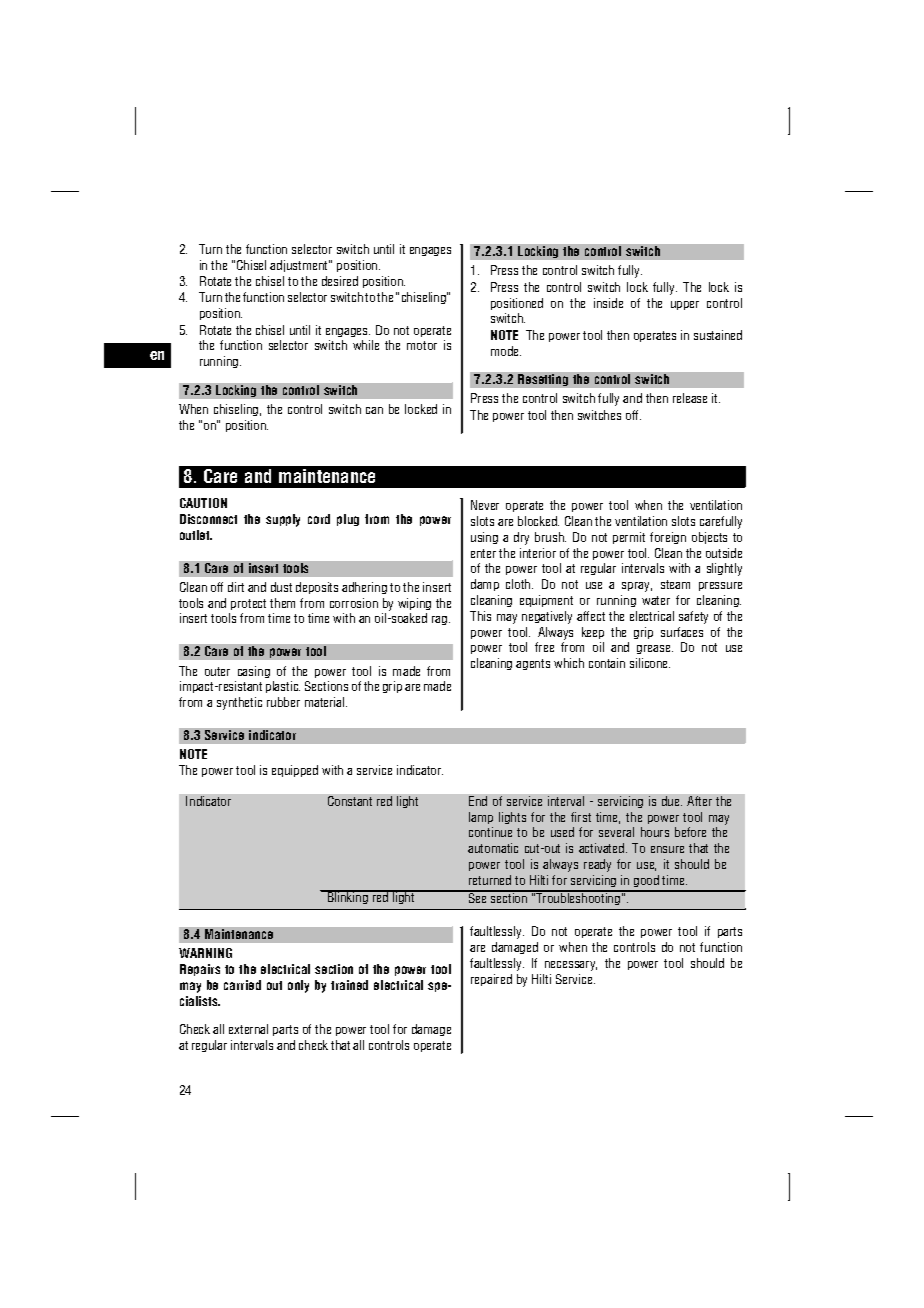 The width and height of the page is (924, 1308). What do you see at coordinates (672, 801) in the page?
I see `due` at bounding box center [672, 801].
